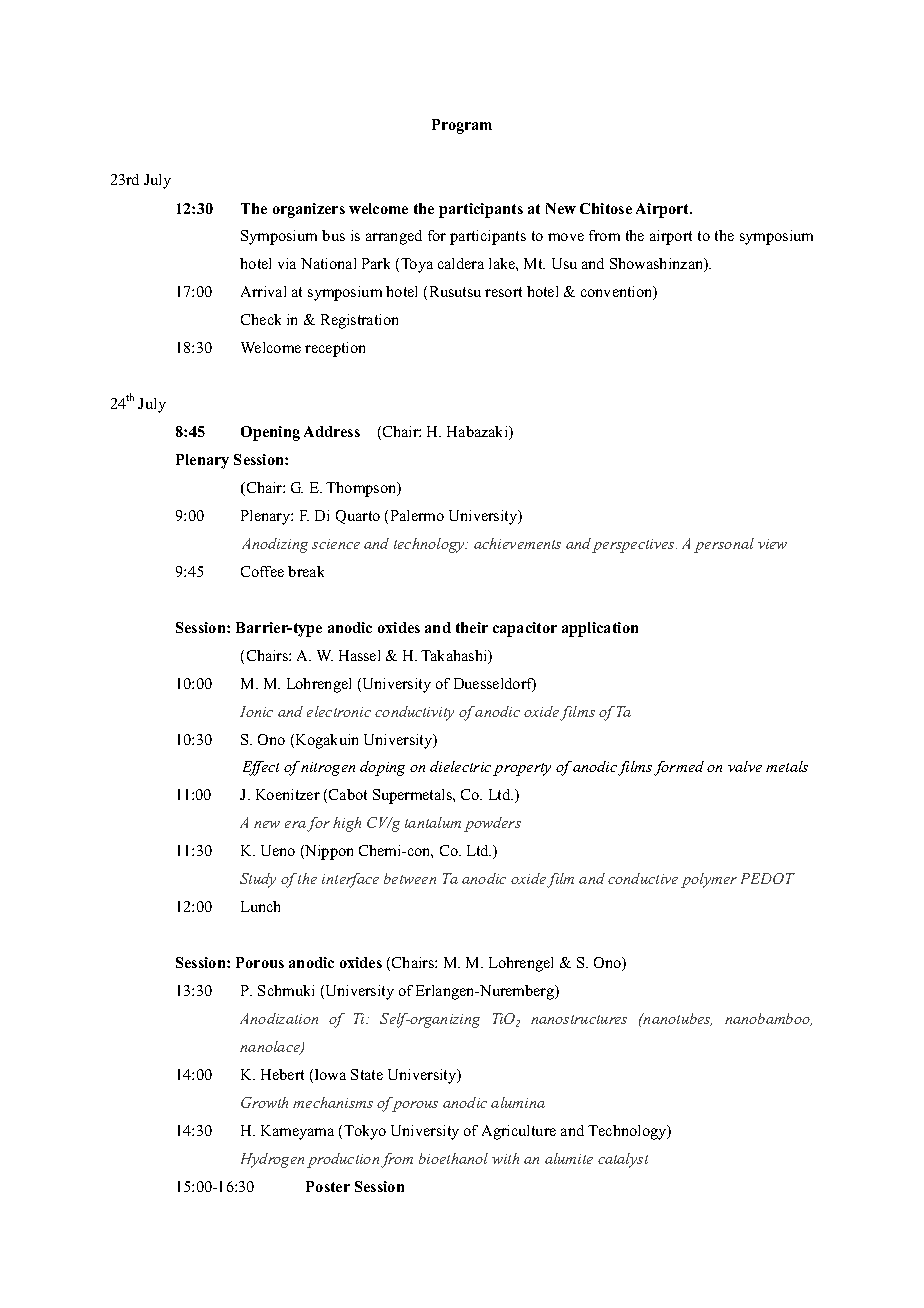 The width and height of the screenshot is (924, 1308). I want to click on catalyst, so click(623, 1160).
